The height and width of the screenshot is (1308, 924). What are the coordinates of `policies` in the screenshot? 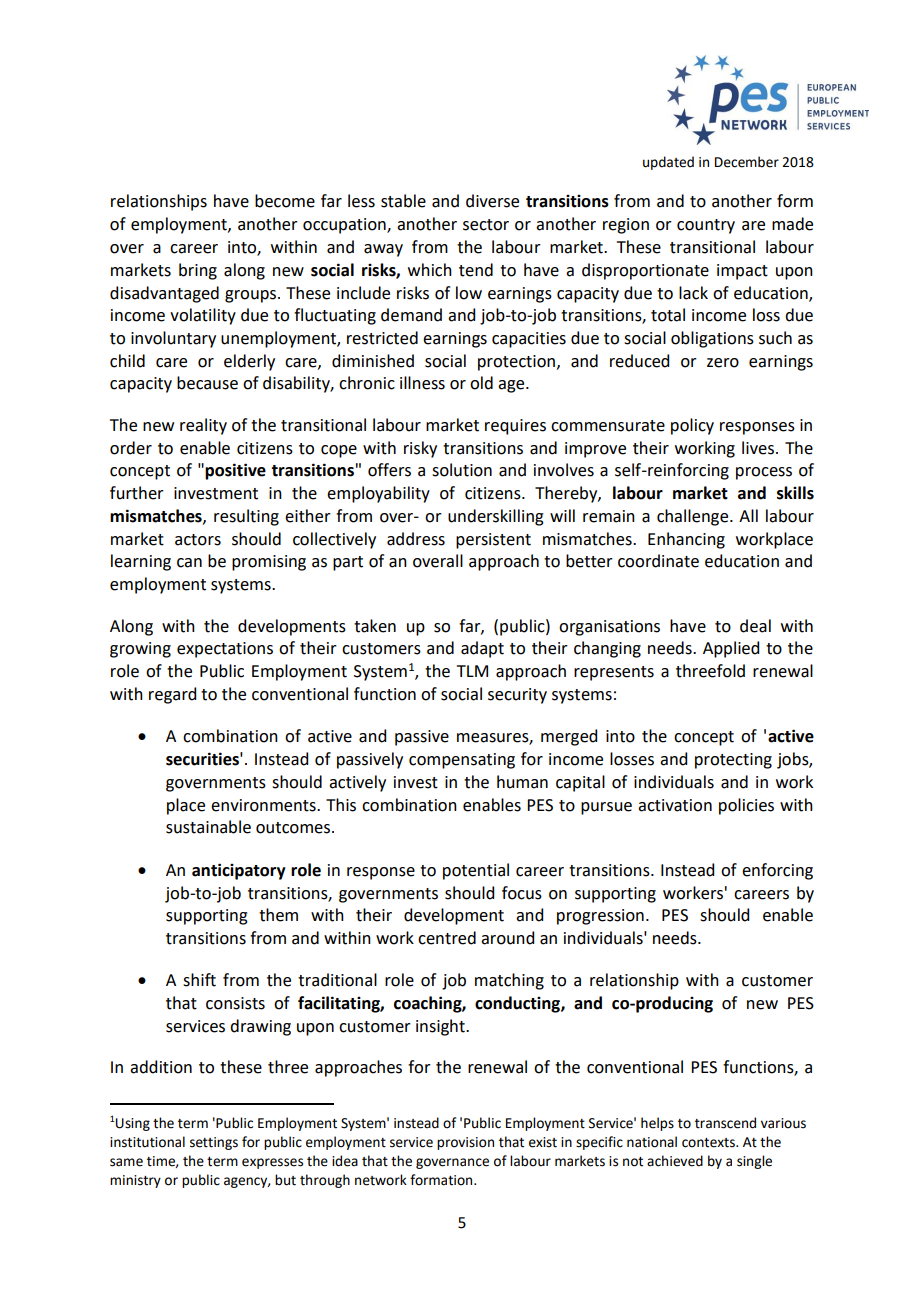 It's located at (746, 806).
